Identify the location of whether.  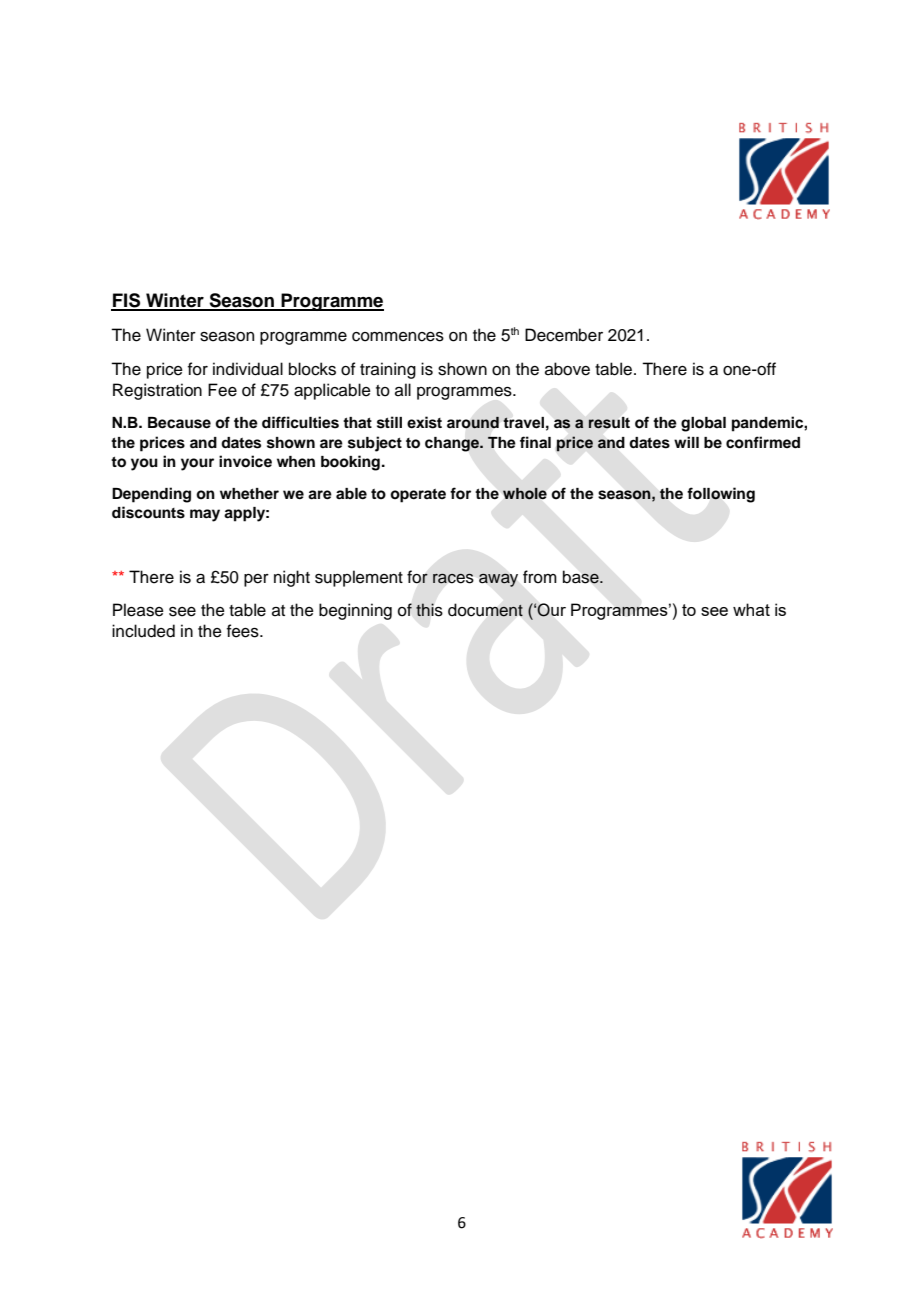
(249, 494).
